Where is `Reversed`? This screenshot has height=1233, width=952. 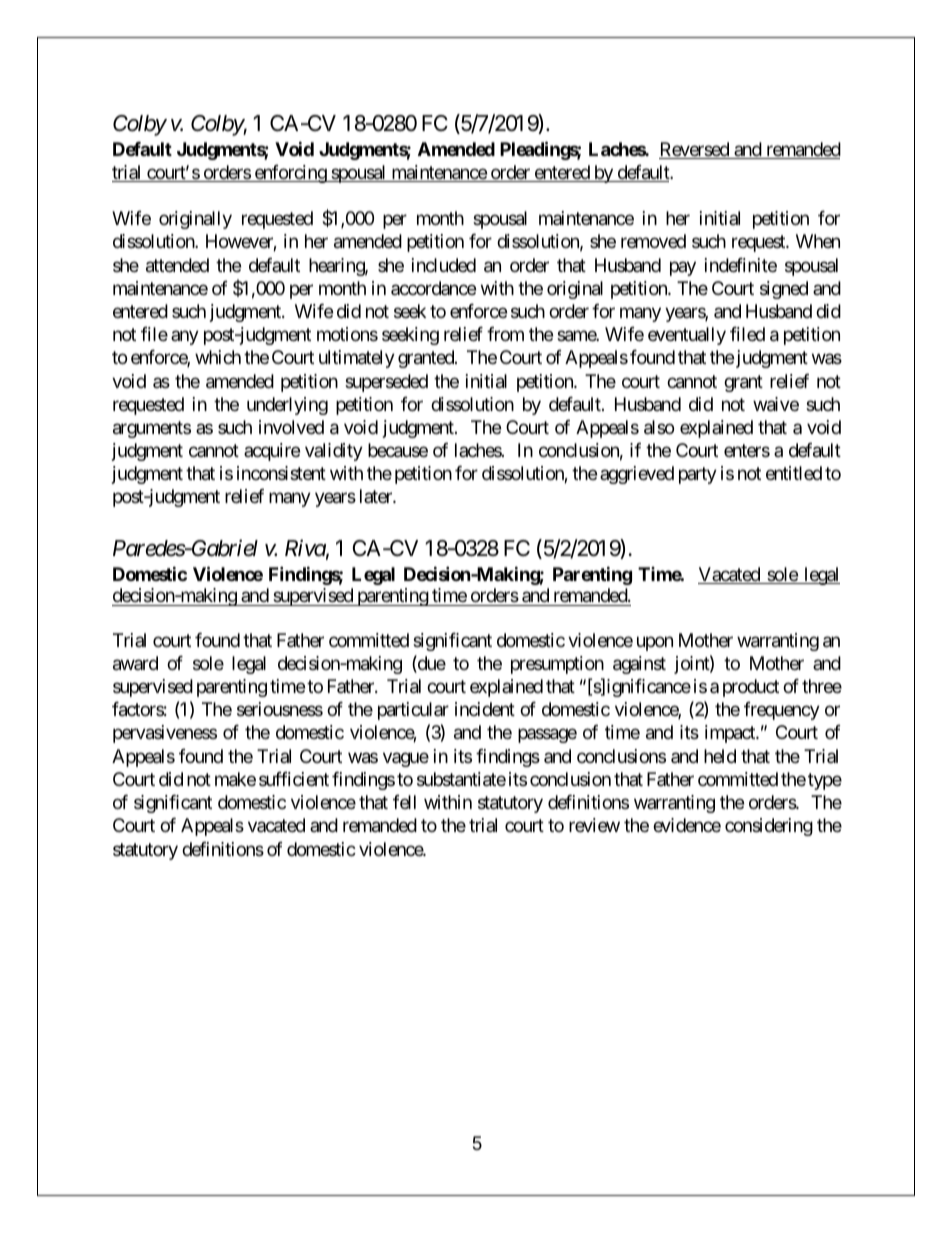 Reversed is located at coordinates (695, 150).
